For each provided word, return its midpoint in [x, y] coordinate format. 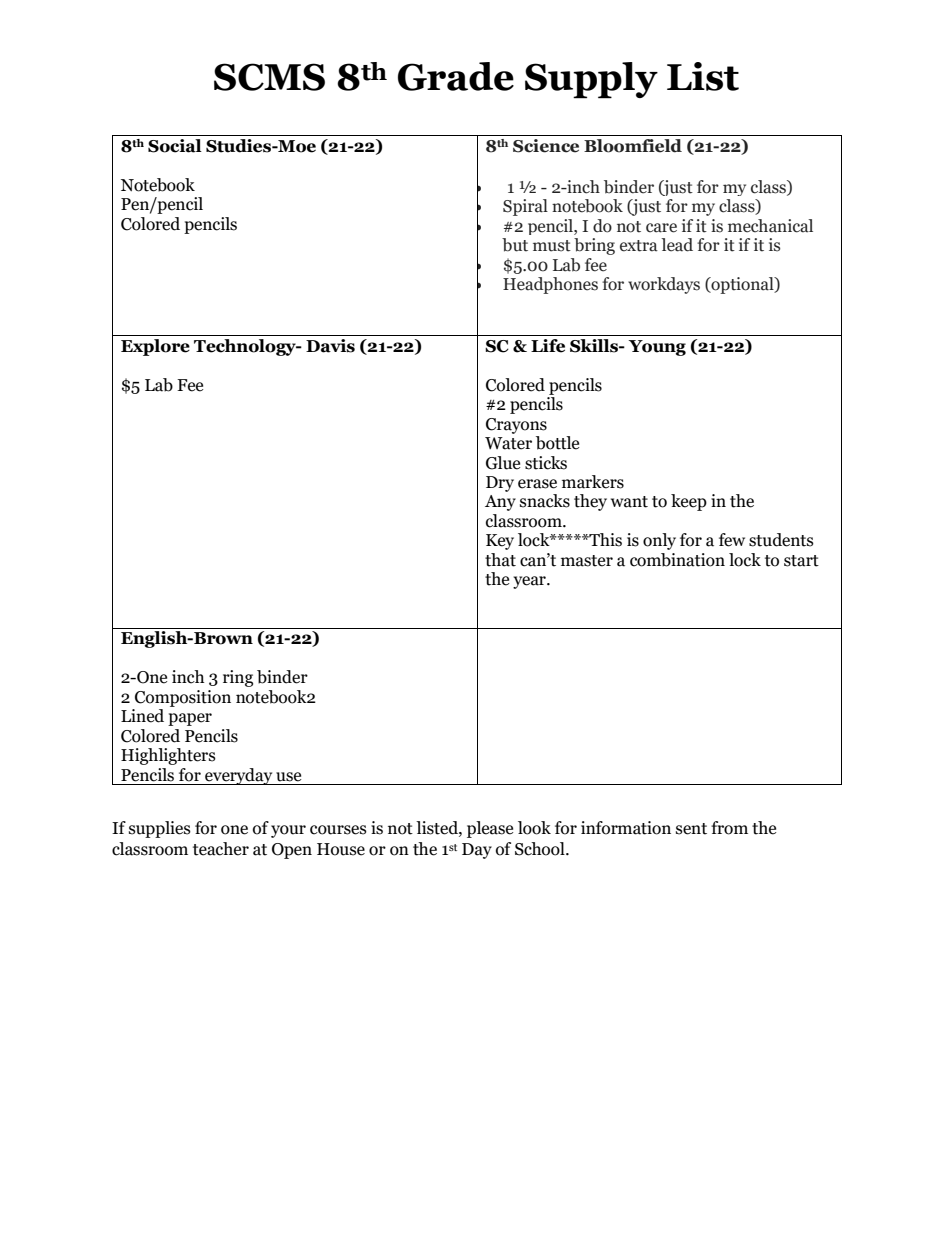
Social [175, 146]
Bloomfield [633, 146]
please [490, 829]
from [729, 828]
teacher [221, 849]
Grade [456, 76]
